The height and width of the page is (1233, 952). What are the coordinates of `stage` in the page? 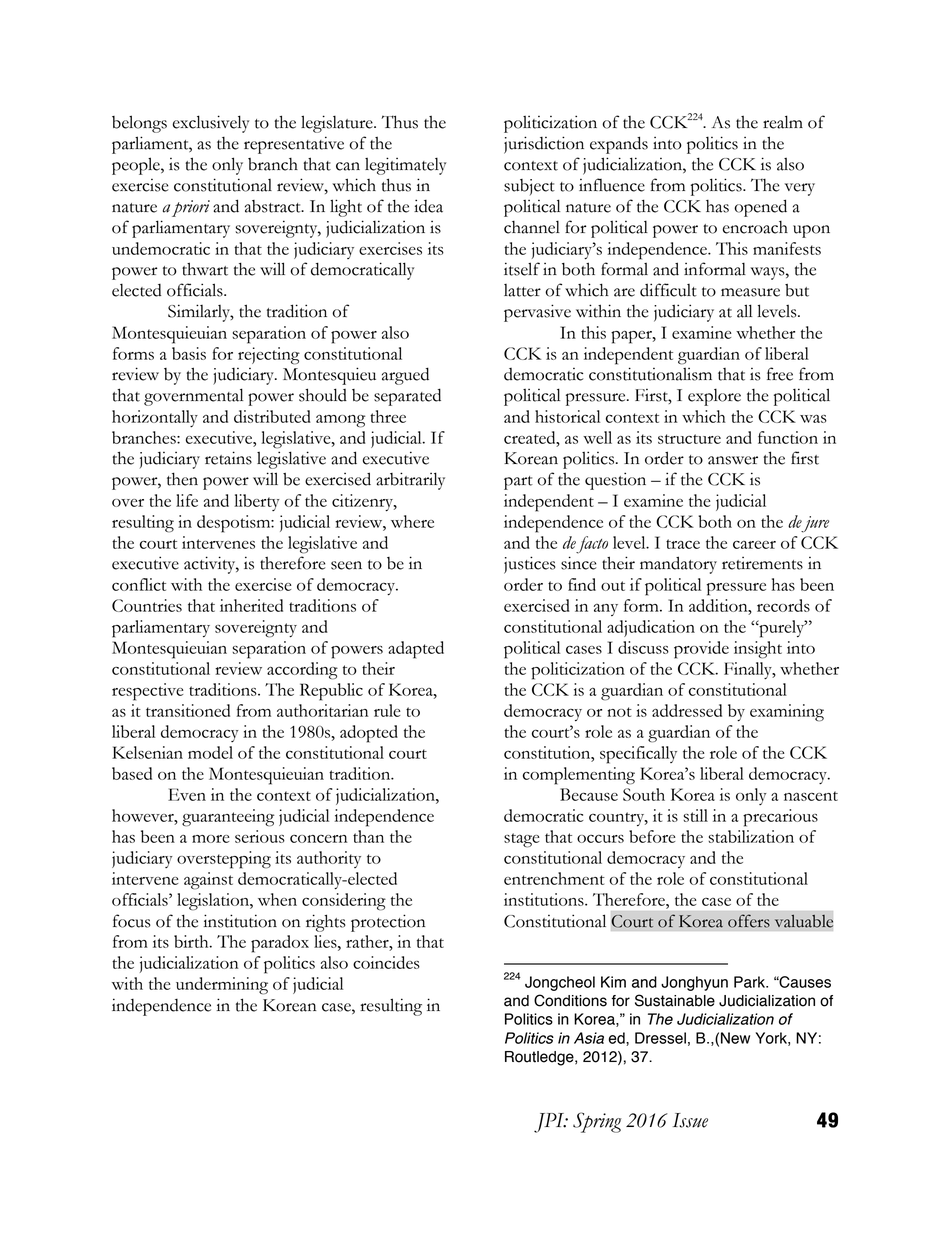 It's located at (522, 840).
